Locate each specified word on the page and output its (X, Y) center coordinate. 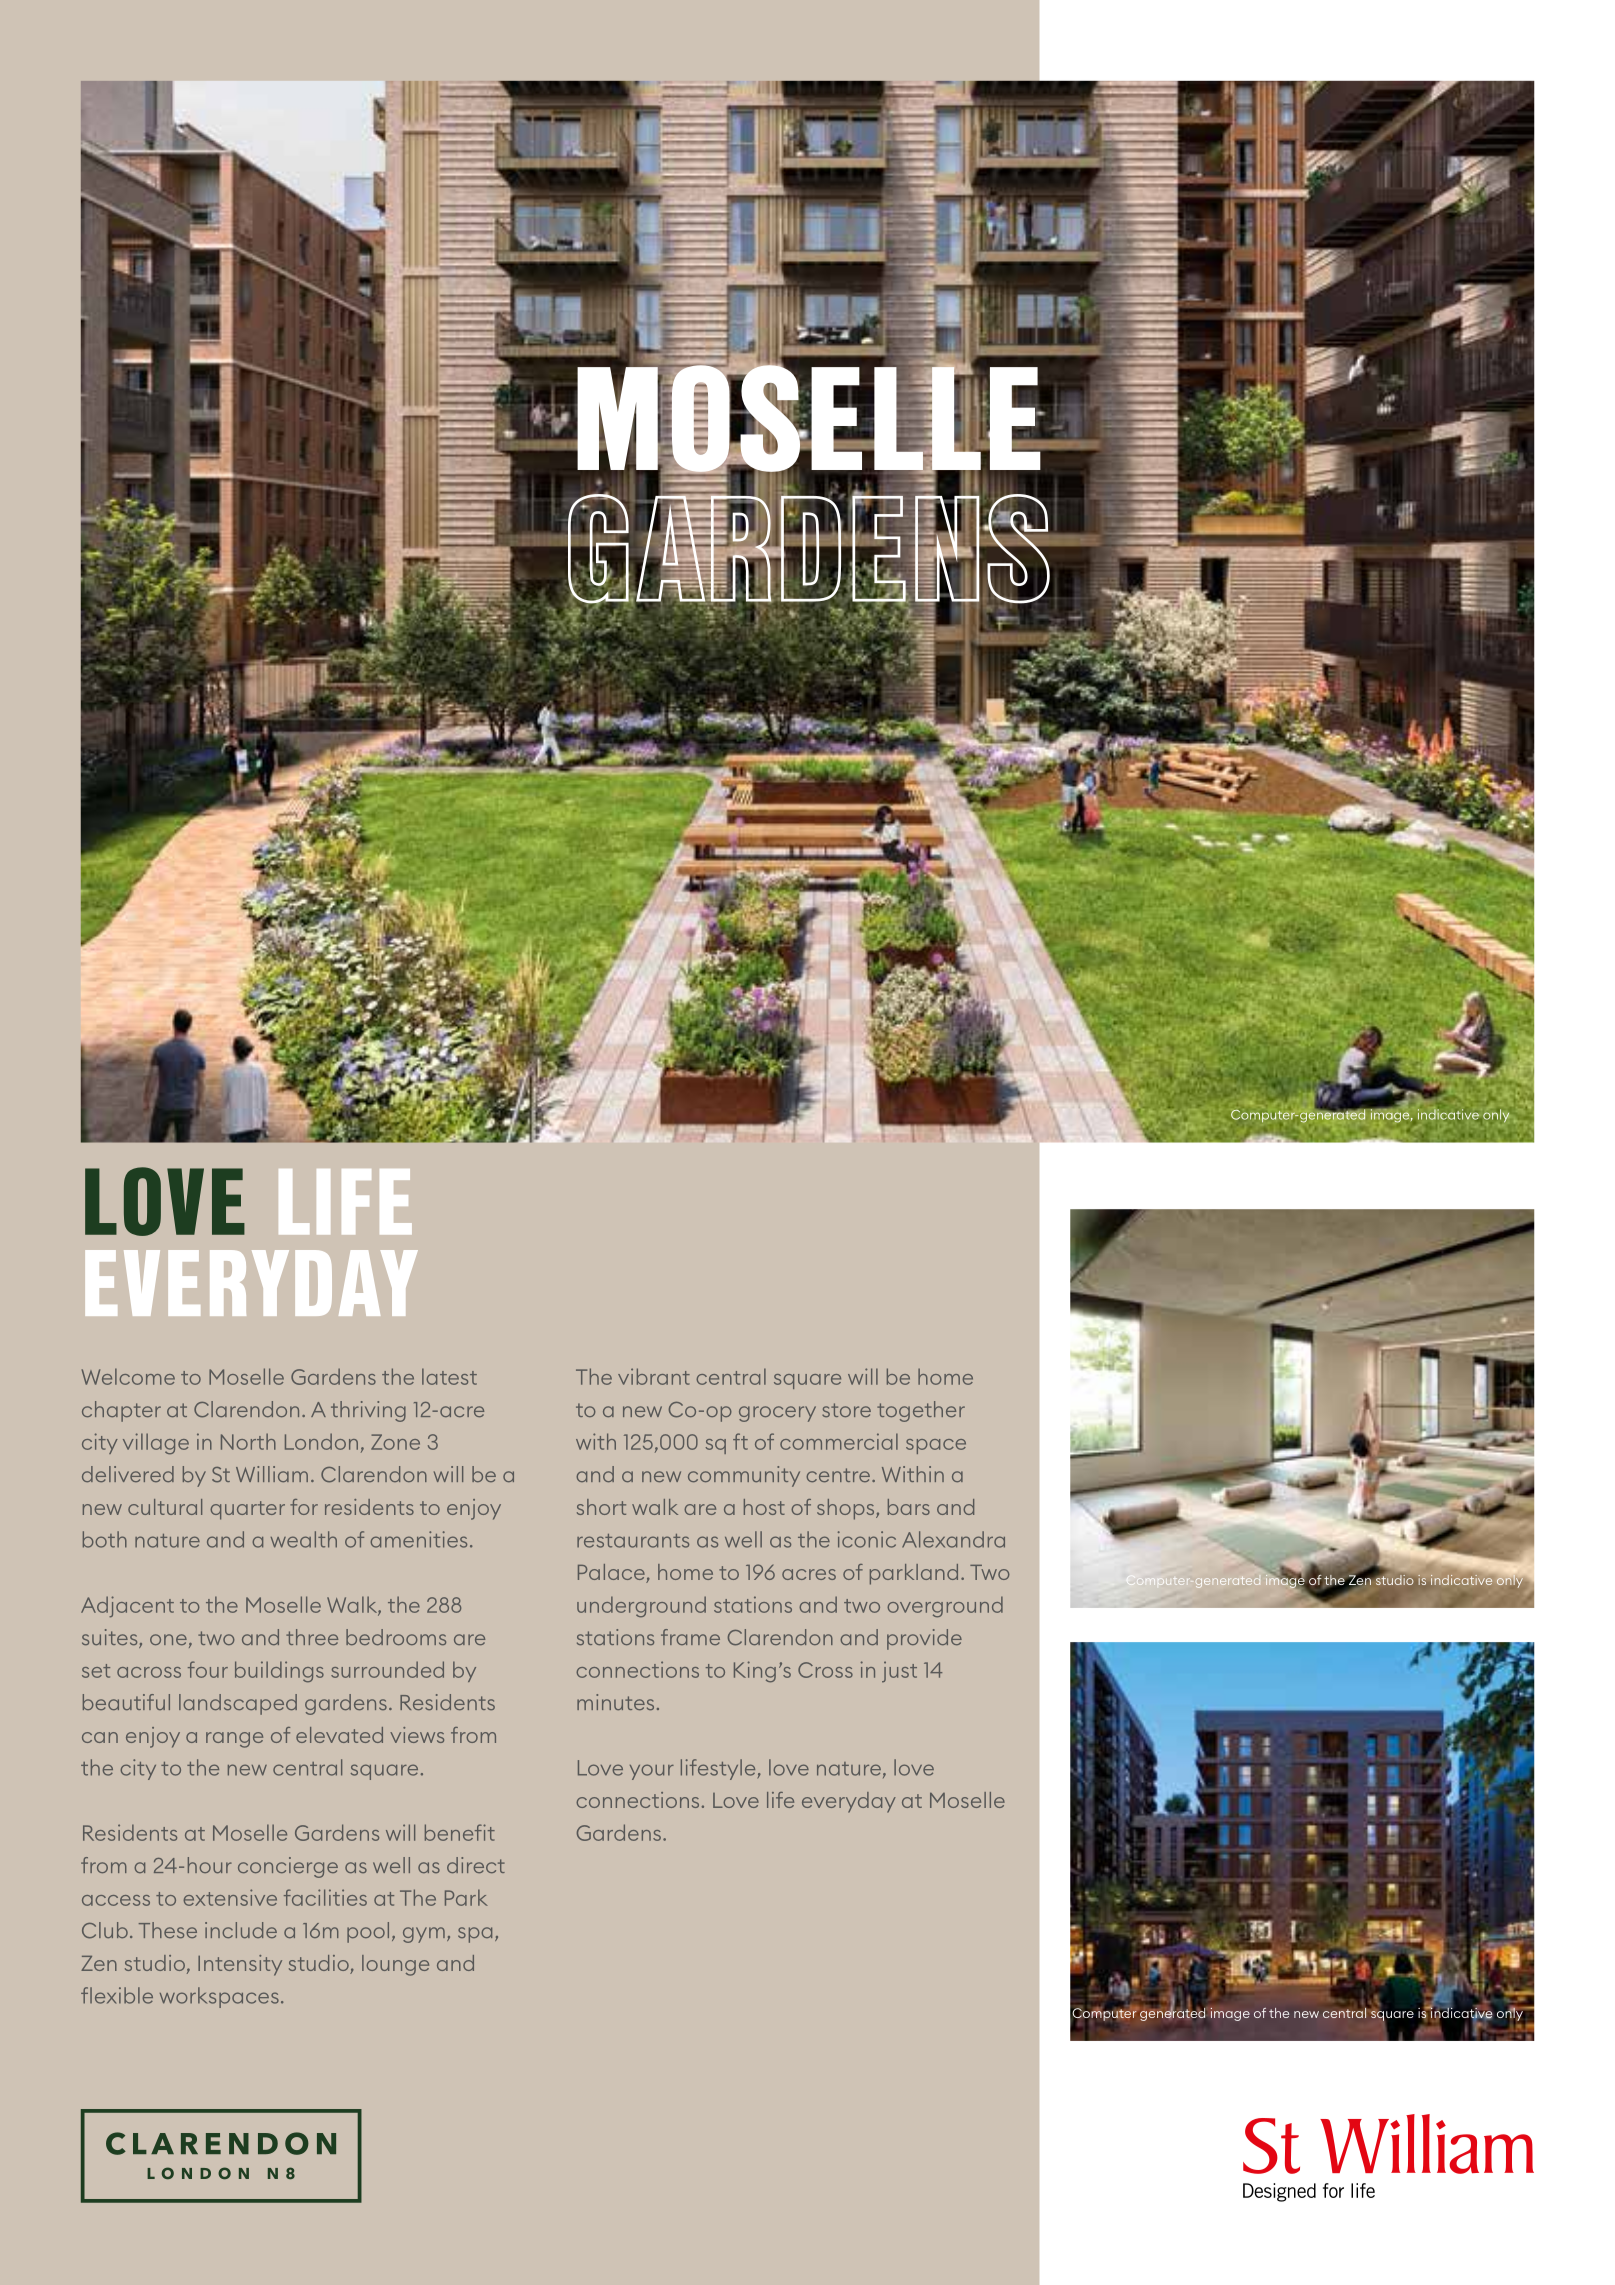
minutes (615, 1702)
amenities (418, 1539)
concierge (288, 1867)
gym (424, 1935)
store (846, 1410)
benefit (460, 1832)
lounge (395, 1965)
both (105, 1539)
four (208, 1669)
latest (449, 1376)
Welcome (128, 1376)
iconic (867, 1539)
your (652, 1772)
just (899, 1672)
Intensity (240, 1965)
